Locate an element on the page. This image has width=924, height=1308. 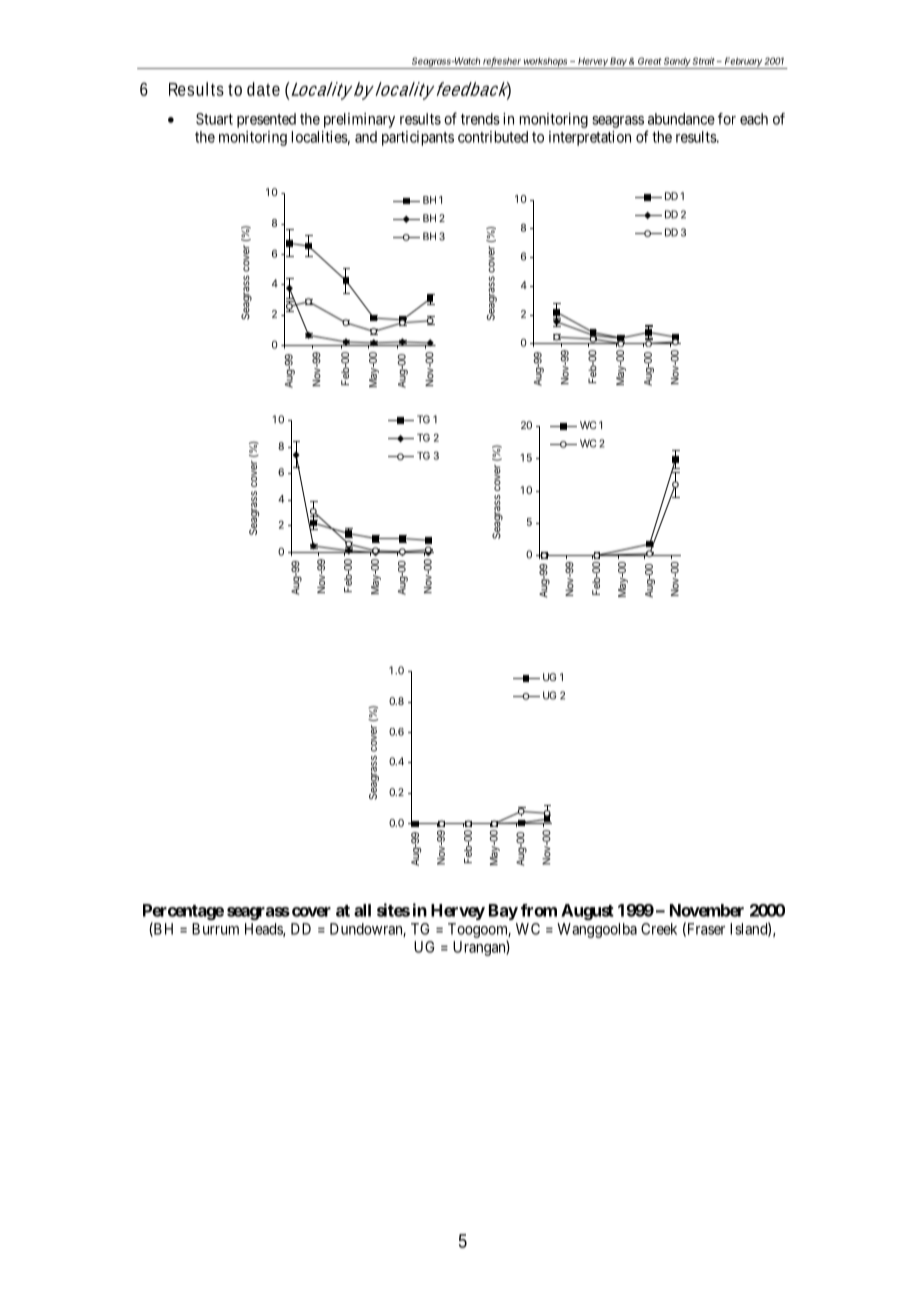
refresher is located at coordinates (502, 62).
